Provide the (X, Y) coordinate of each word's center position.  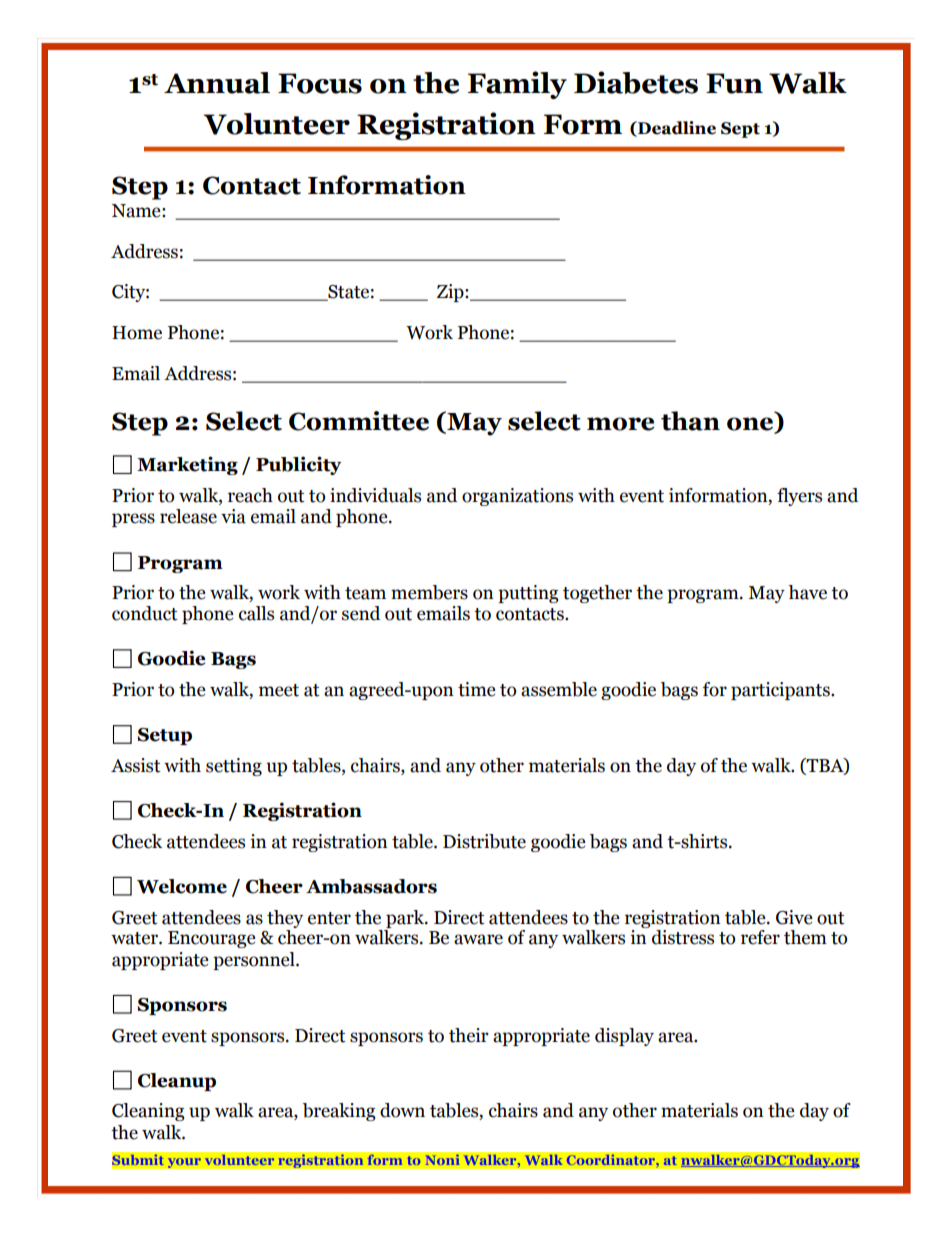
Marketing (187, 465)
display (624, 1037)
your (184, 1163)
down (402, 1110)
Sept (740, 130)
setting (234, 767)
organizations (517, 497)
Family (517, 85)
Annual (217, 83)
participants (781, 691)
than (690, 421)
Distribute (484, 841)
